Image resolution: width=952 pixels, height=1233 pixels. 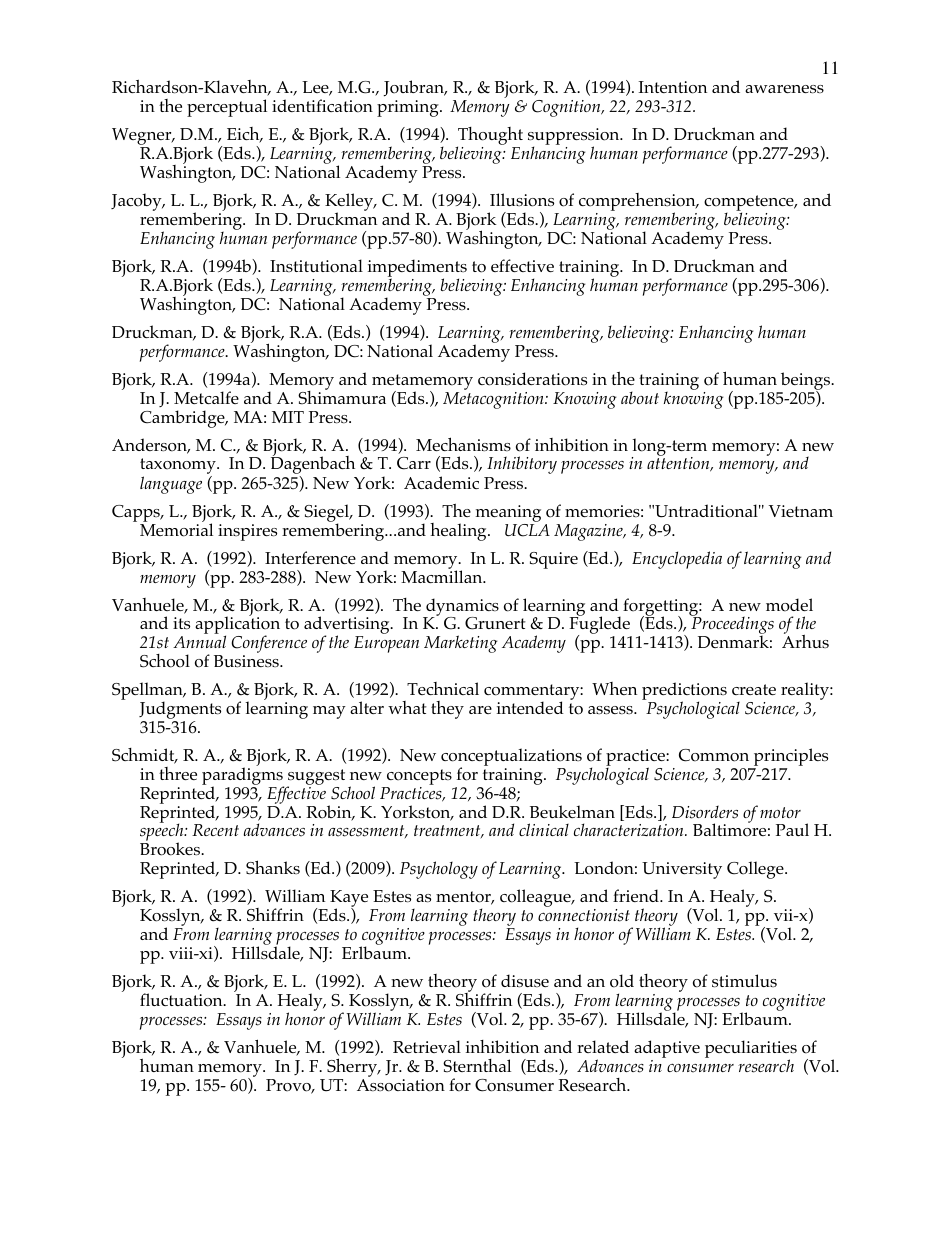 What do you see at coordinates (182, 1000) in the page?
I see `fluctuation` at bounding box center [182, 1000].
